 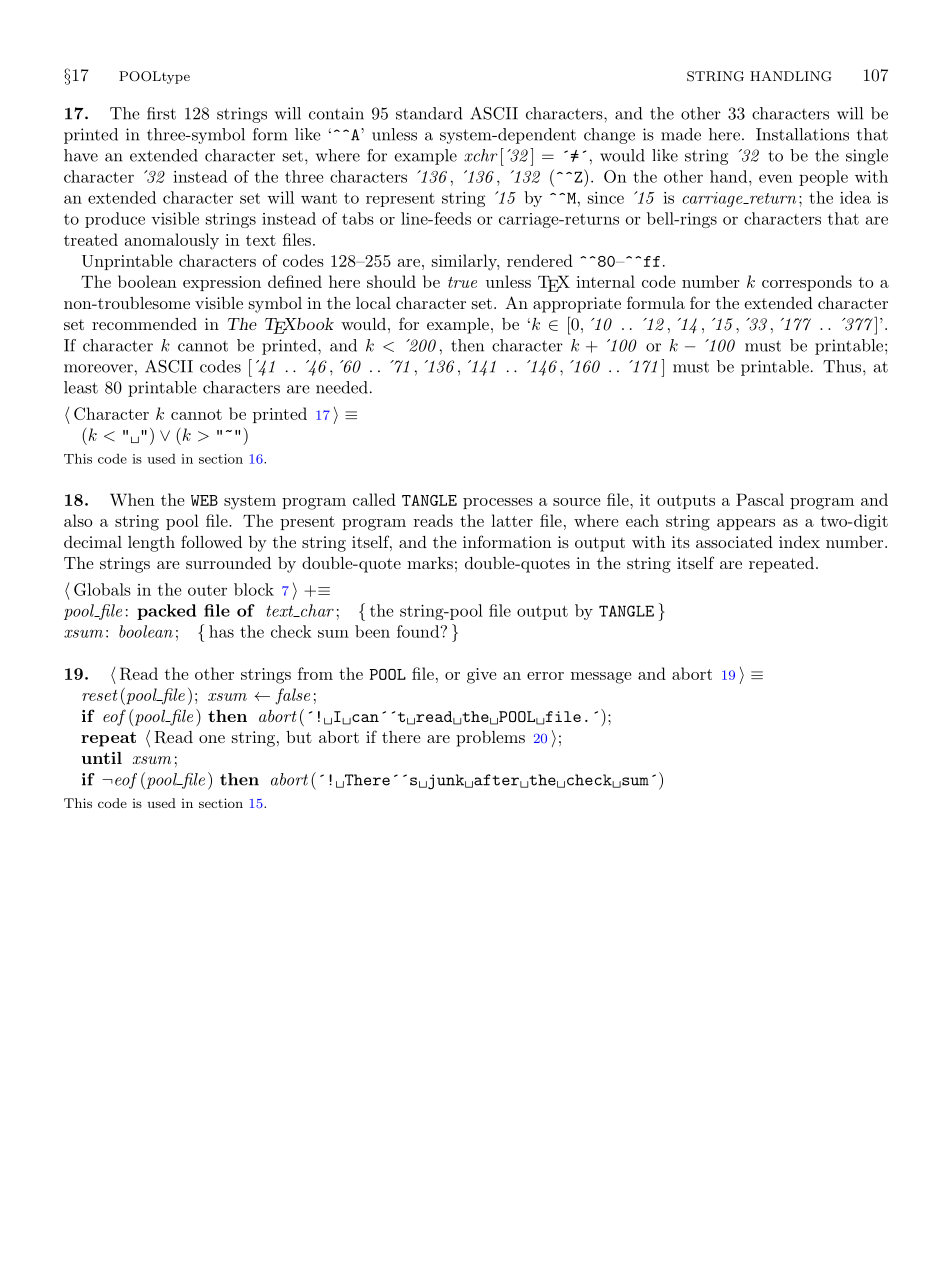 What do you see at coordinates (498, 503) in the screenshot?
I see `processes` at bounding box center [498, 503].
